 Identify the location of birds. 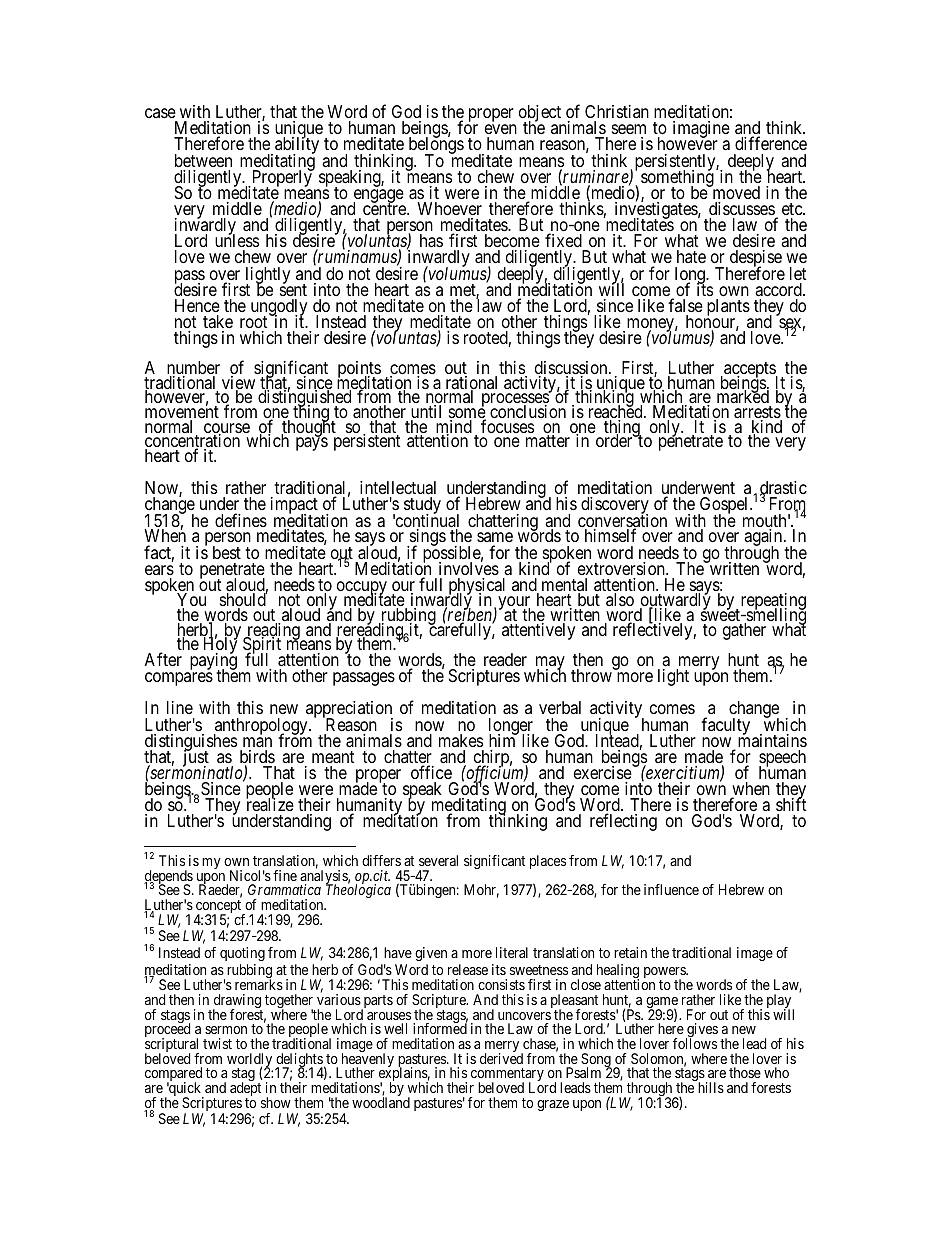
(257, 758).
